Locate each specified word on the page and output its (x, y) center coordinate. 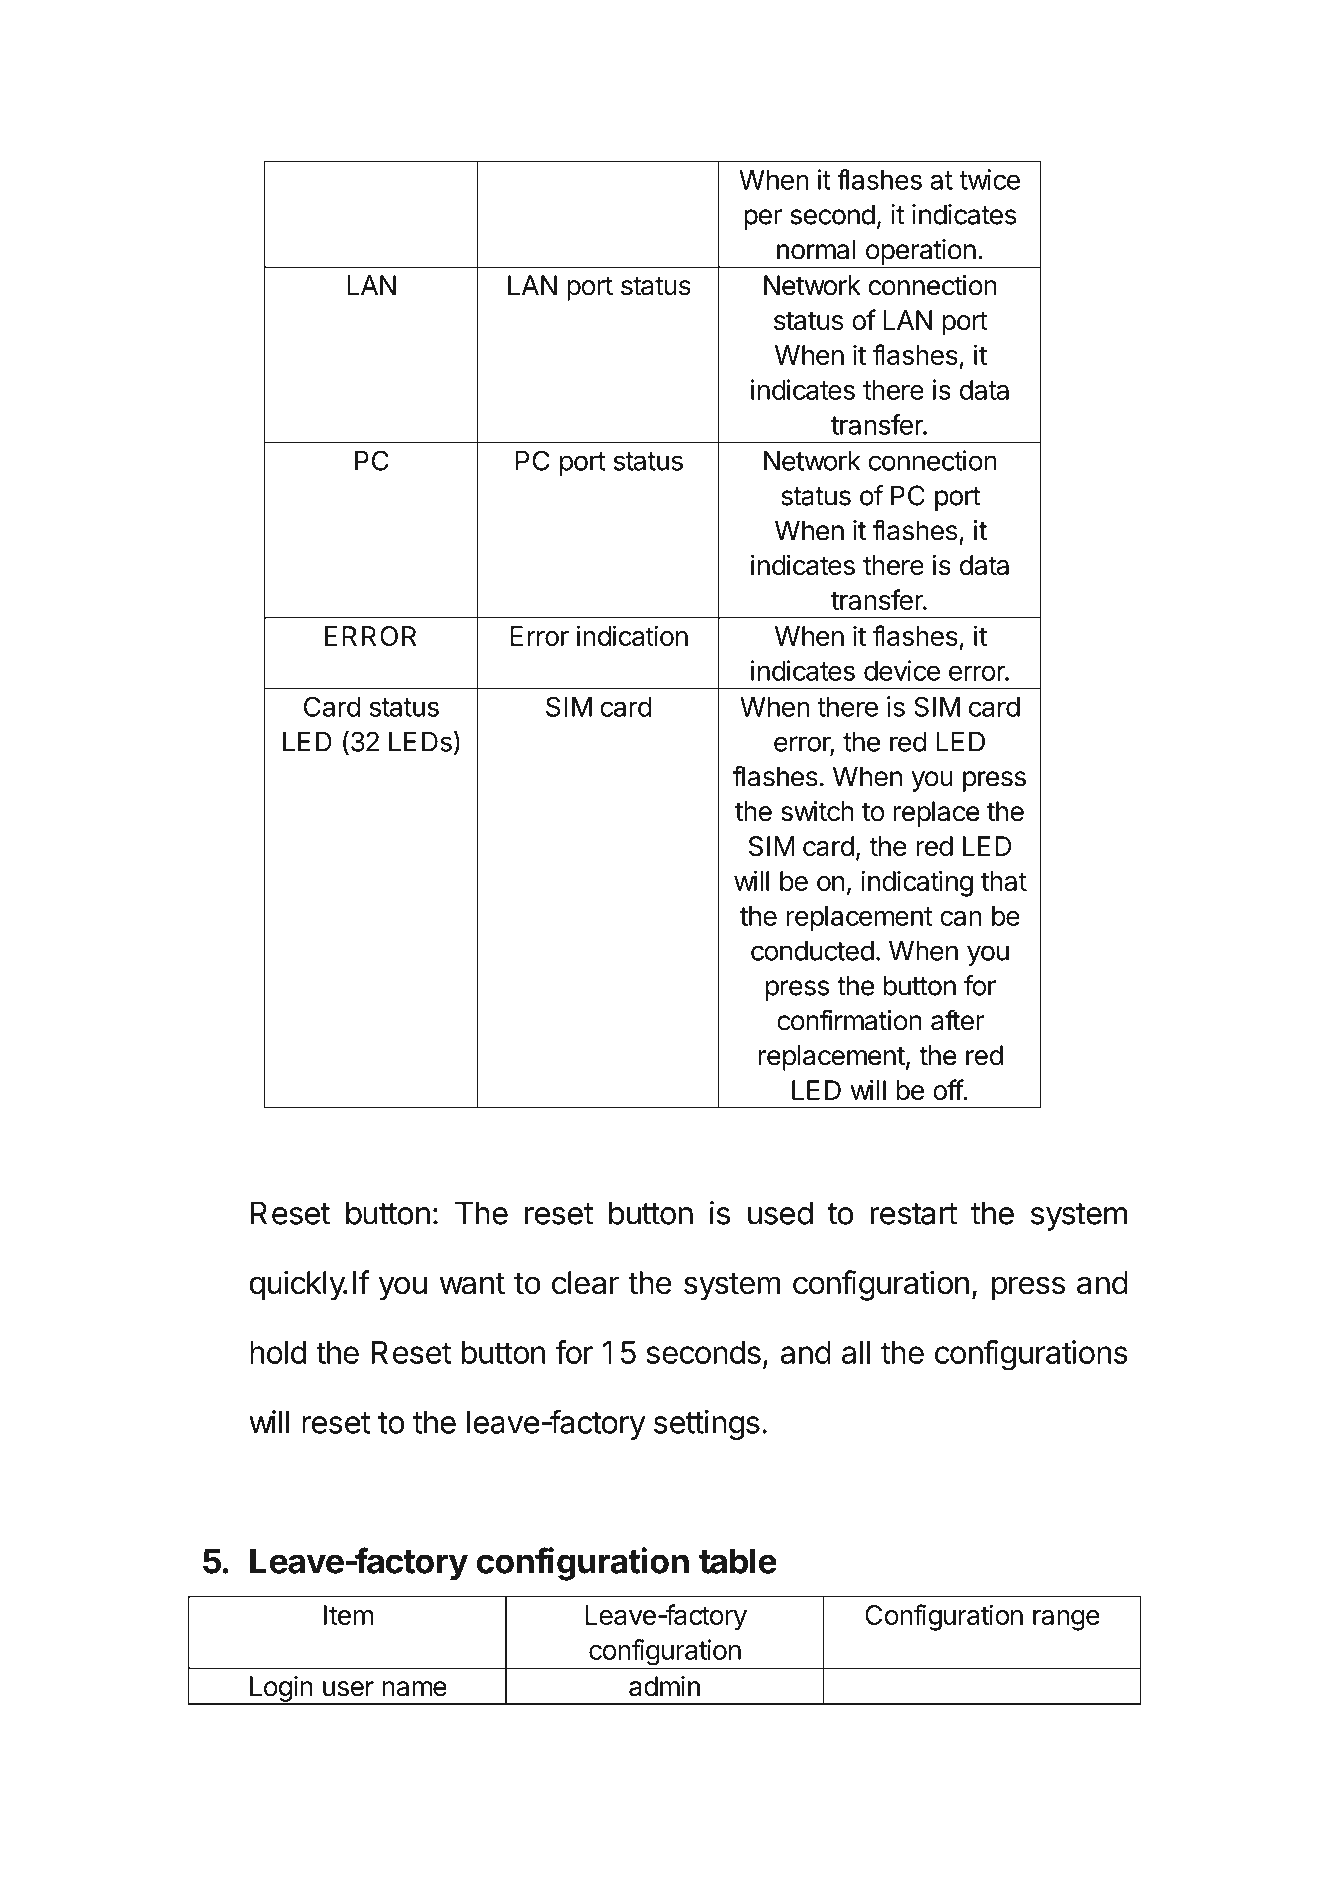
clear (585, 1283)
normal (816, 249)
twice (989, 179)
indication (632, 635)
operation (920, 253)
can (961, 918)
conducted (812, 951)
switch (817, 811)
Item (348, 1615)
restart (913, 1214)
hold (278, 1352)
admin (664, 1686)
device (902, 670)
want (472, 1284)
